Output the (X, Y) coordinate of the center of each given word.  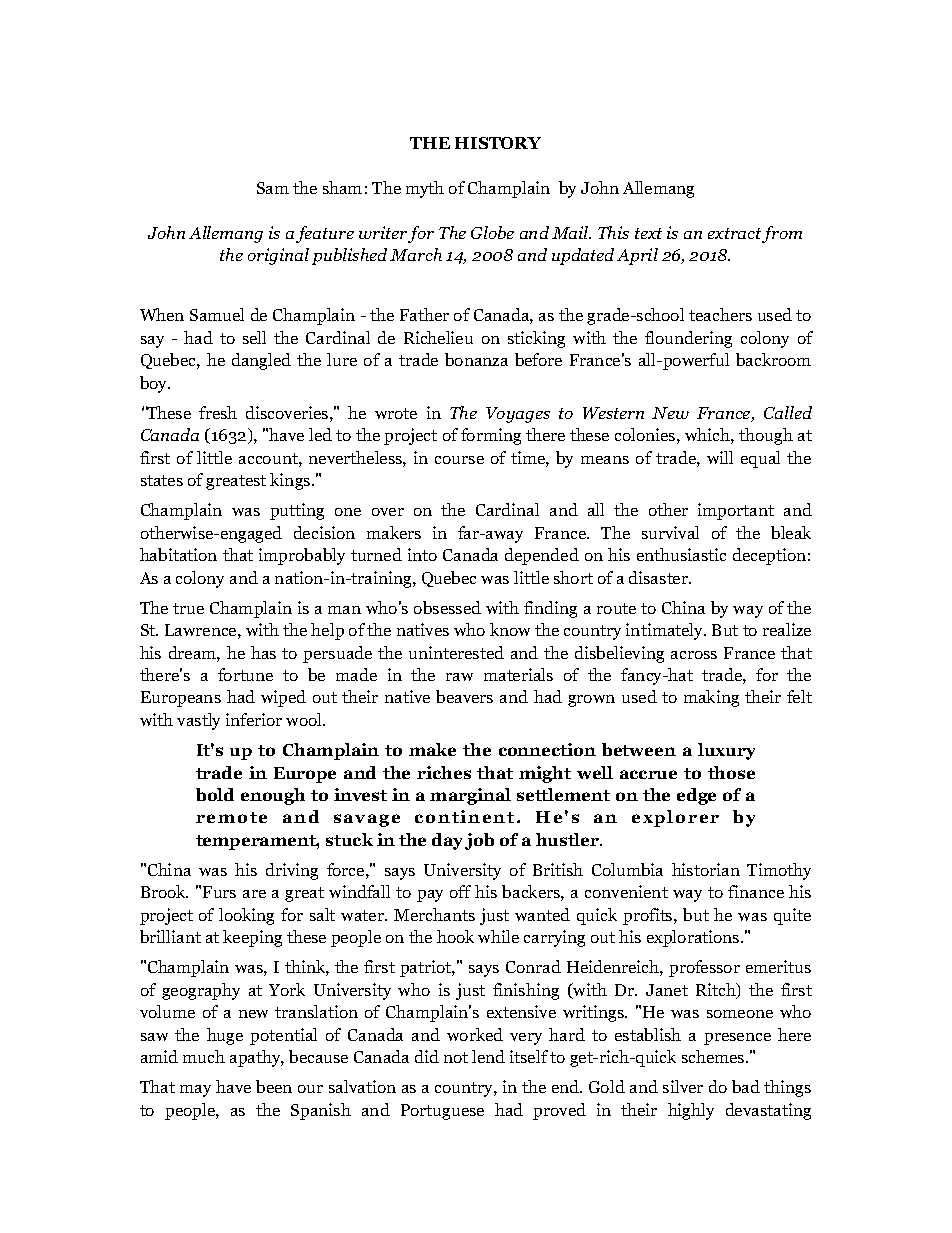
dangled (261, 361)
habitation (178, 554)
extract (735, 235)
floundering (688, 339)
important (736, 511)
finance (756, 891)
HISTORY (498, 143)
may (195, 1091)
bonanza (476, 359)
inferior (254, 719)
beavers (464, 696)
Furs (219, 892)
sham (342, 187)
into (422, 554)
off (460, 891)
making (711, 698)
